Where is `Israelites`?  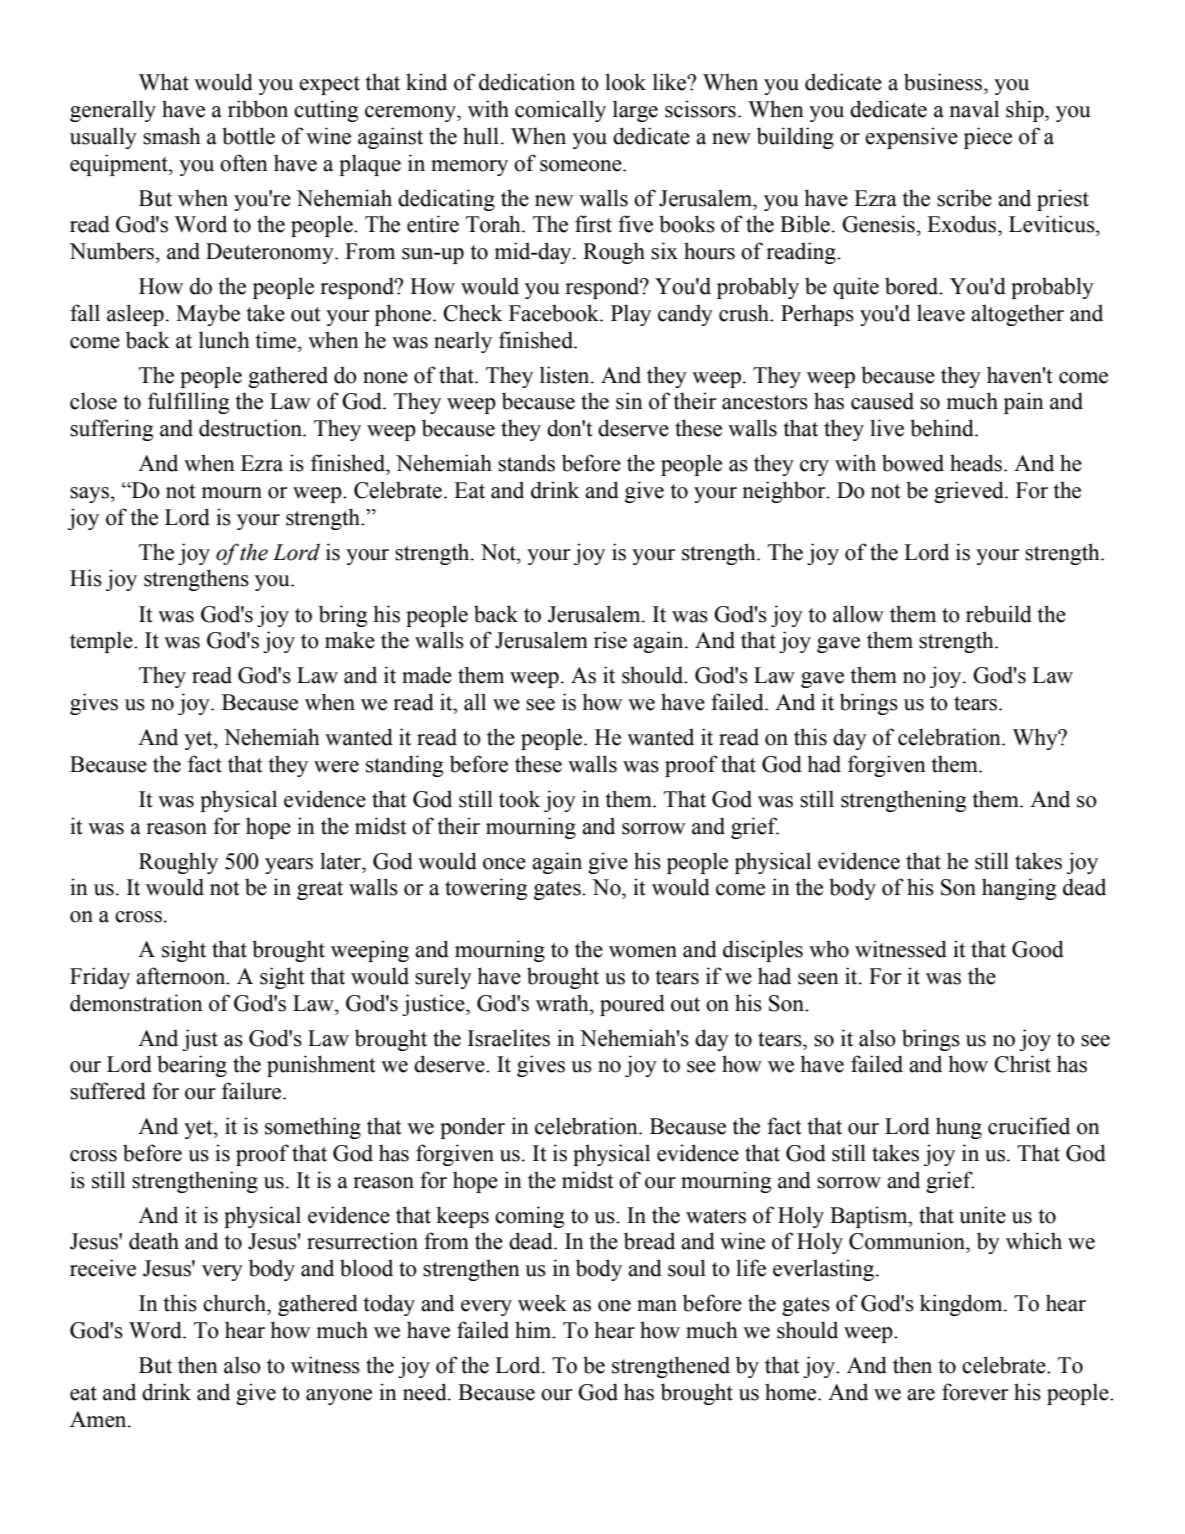
Israelites is located at coordinates (509, 1038).
